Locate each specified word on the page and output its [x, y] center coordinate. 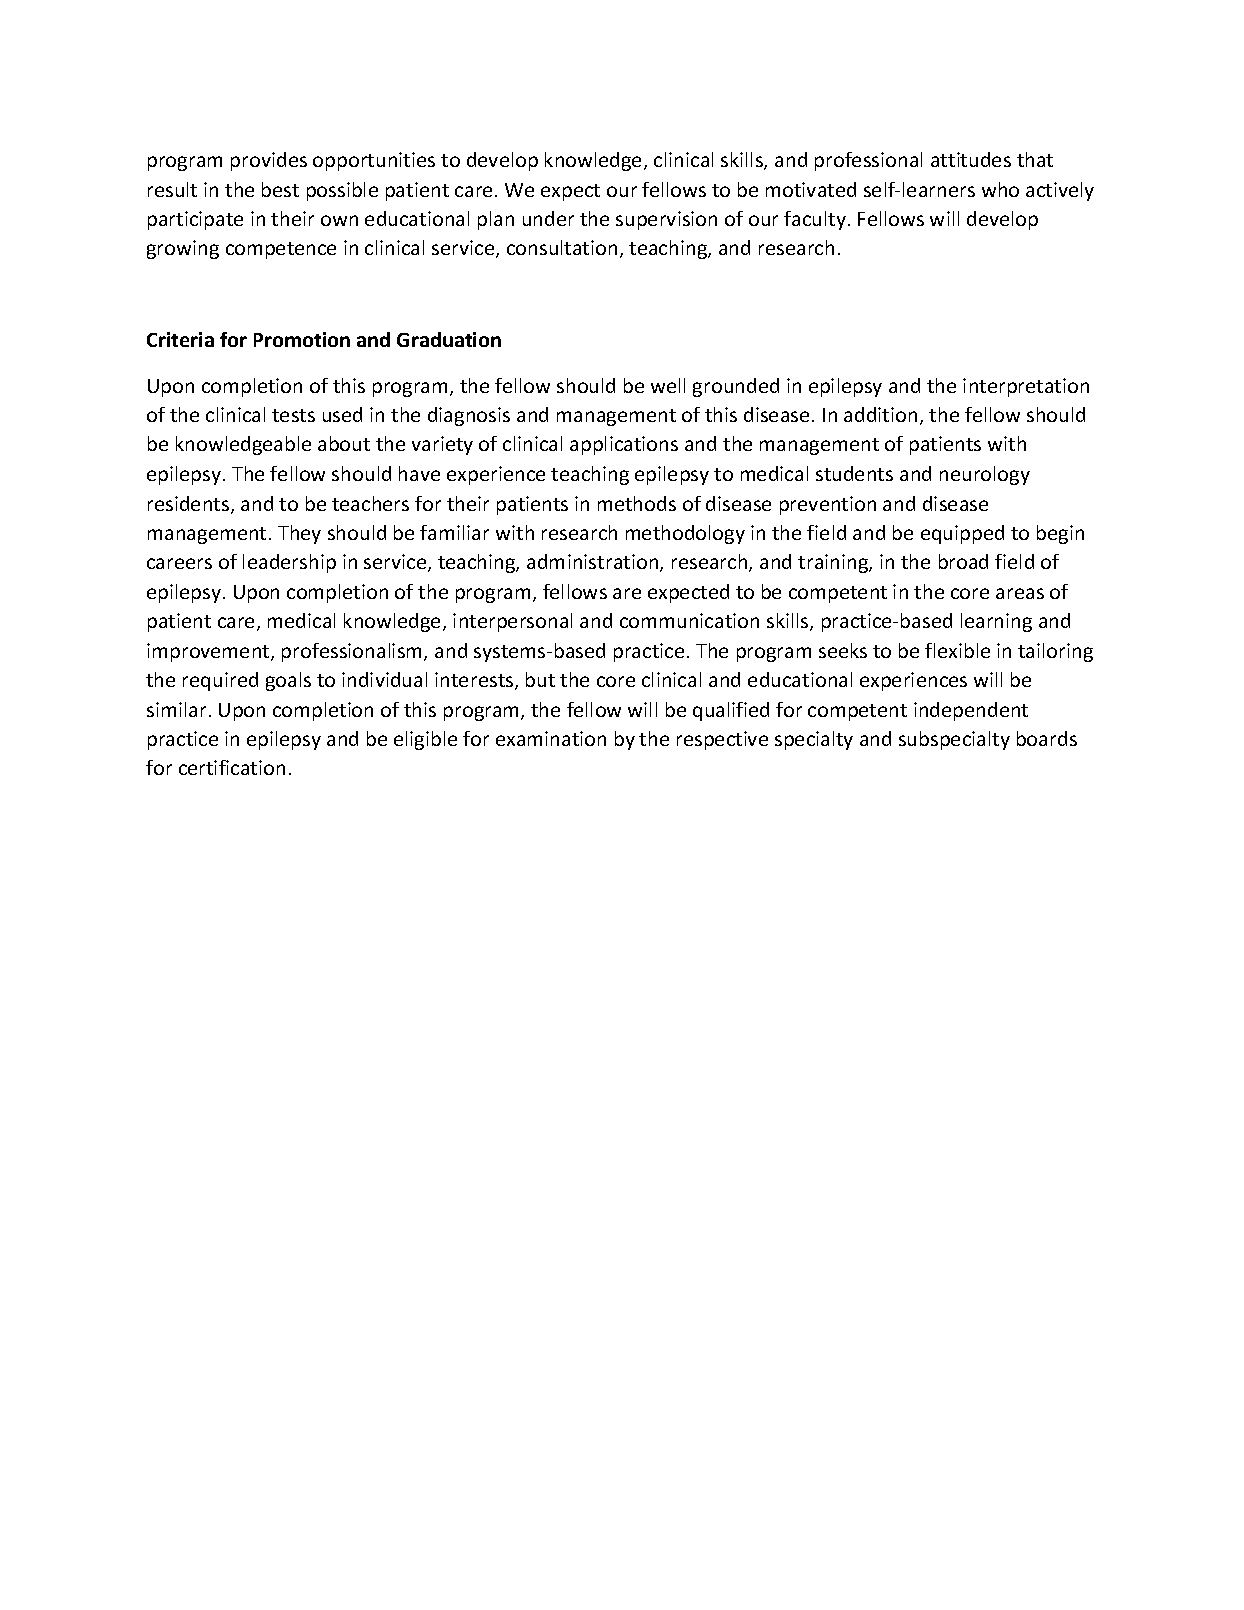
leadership [289, 563]
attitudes [971, 159]
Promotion [302, 339]
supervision [666, 220]
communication [689, 620]
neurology [985, 475]
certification [232, 767]
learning [996, 622]
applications [624, 445]
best [280, 189]
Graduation [449, 339]
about [344, 443]
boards [1047, 738]
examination [551, 738]
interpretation [1026, 387]
